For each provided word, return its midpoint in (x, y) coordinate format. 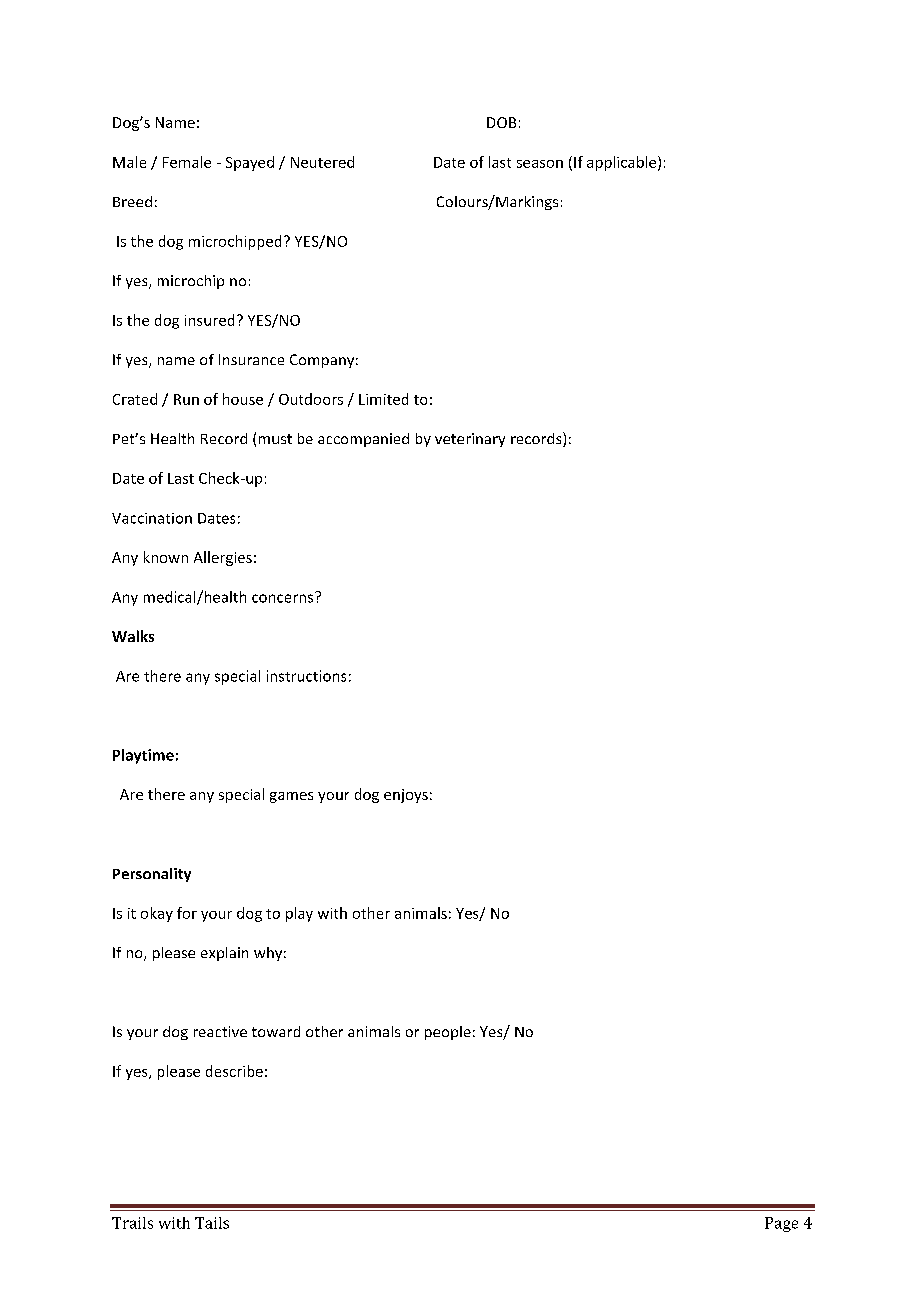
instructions (306, 676)
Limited (383, 399)
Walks (133, 636)
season (540, 164)
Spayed (250, 163)
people (448, 1033)
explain (224, 954)
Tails (212, 1223)
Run (186, 399)
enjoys (406, 796)
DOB (501, 122)
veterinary (470, 440)
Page (781, 1224)
